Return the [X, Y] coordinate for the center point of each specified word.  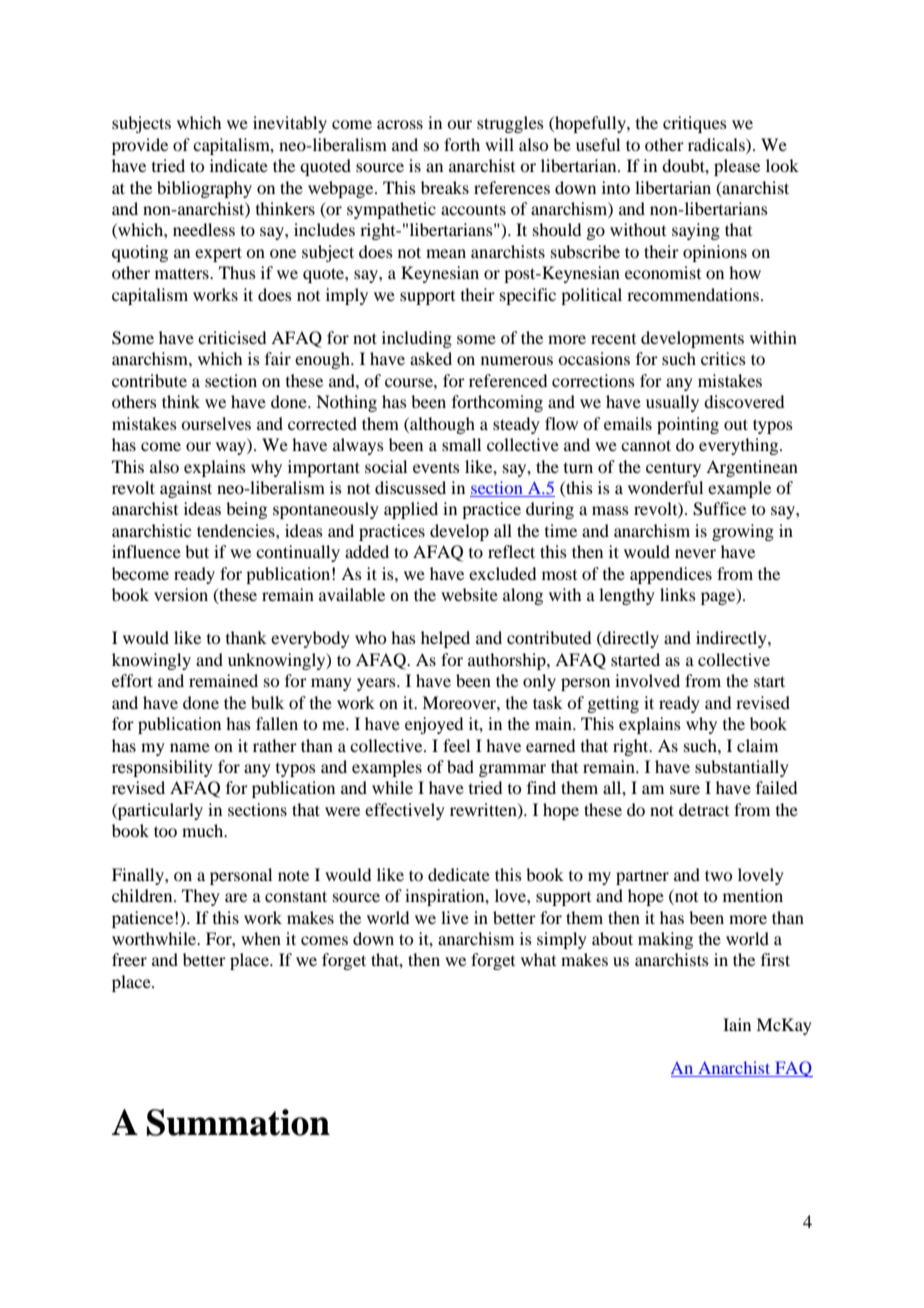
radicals [717, 144]
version [181, 594]
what [538, 959]
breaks [445, 187]
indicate [239, 165]
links [678, 594]
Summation [238, 1122]
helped [445, 639]
